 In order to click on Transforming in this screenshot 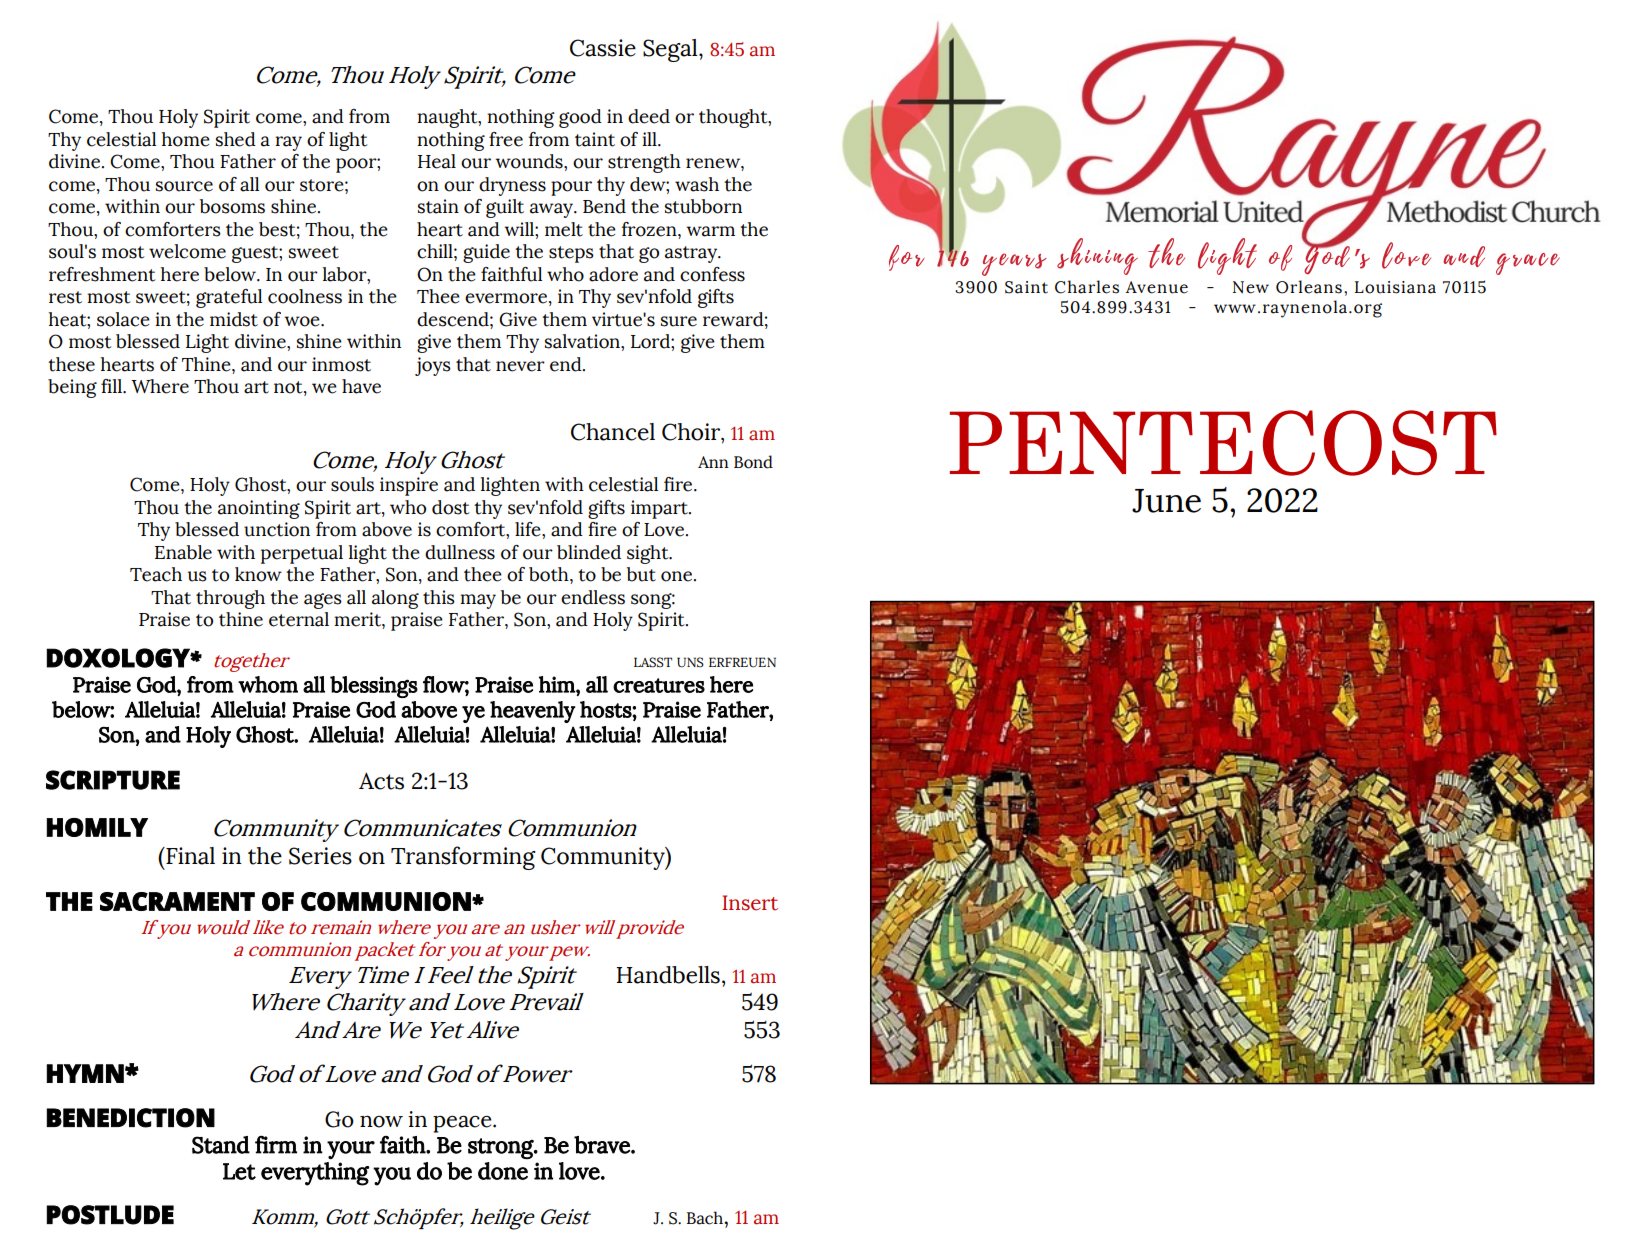, I will do `click(463, 858)`.
